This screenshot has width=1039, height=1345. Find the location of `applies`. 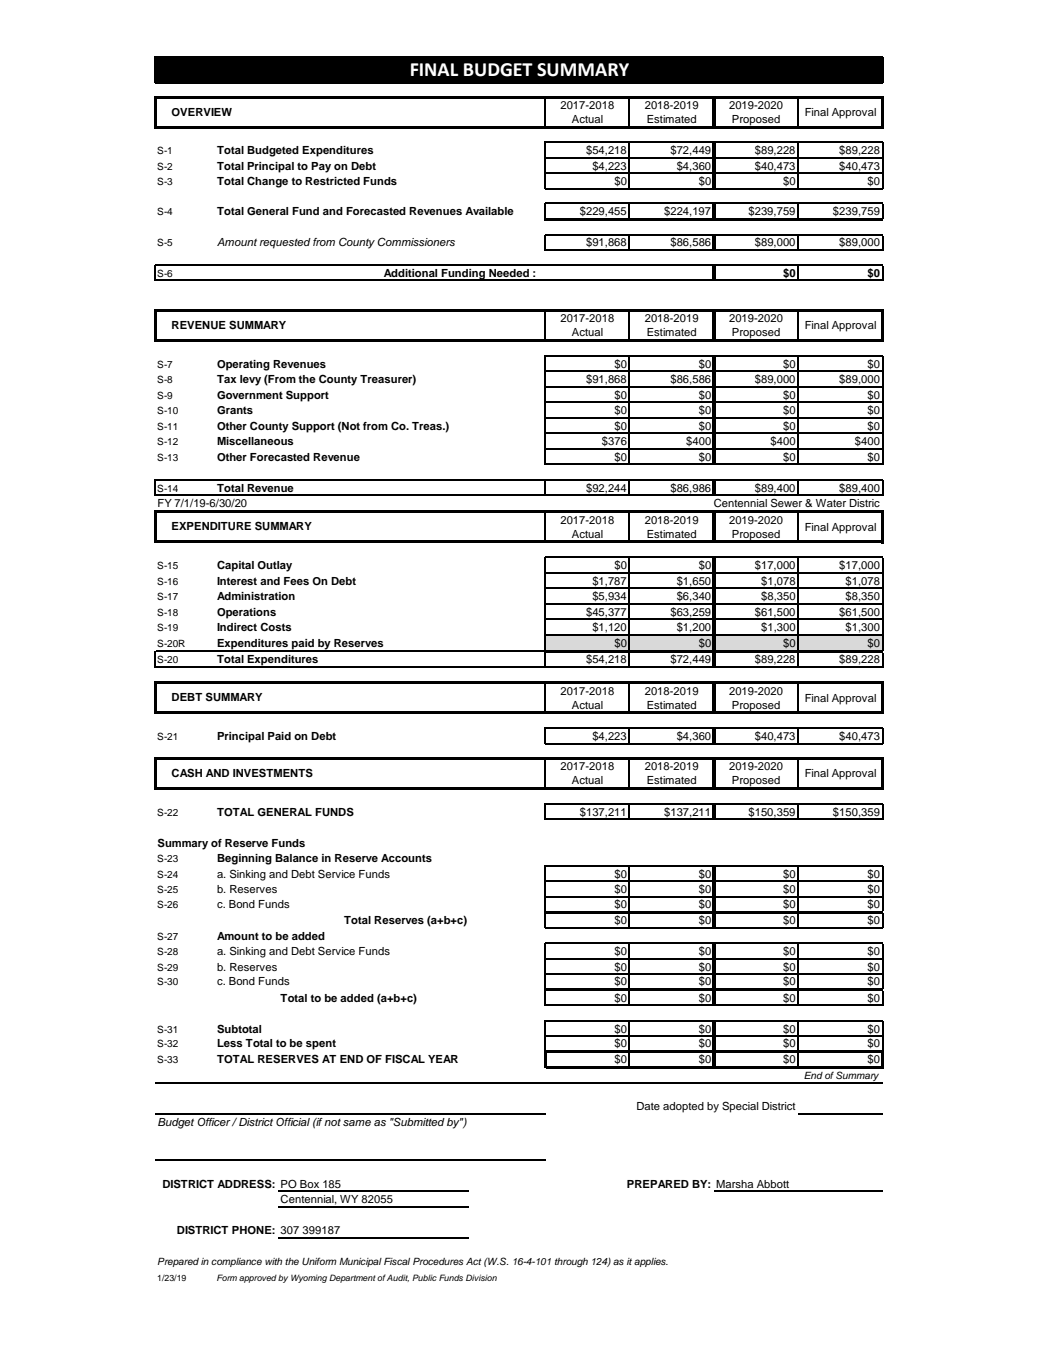

applies is located at coordinates (651, 1262).
